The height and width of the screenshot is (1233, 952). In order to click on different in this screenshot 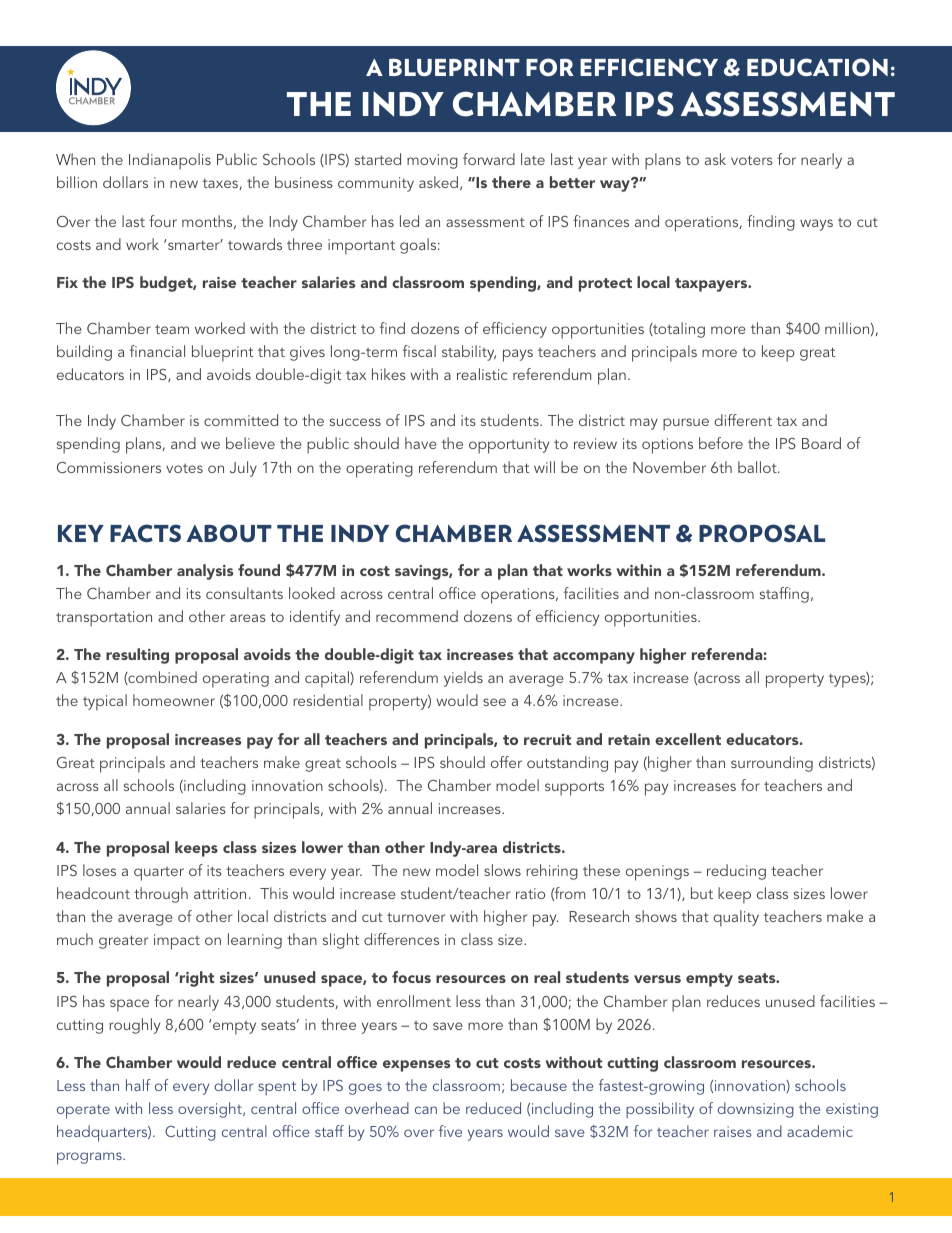, I will do `click(743, 420)`.
